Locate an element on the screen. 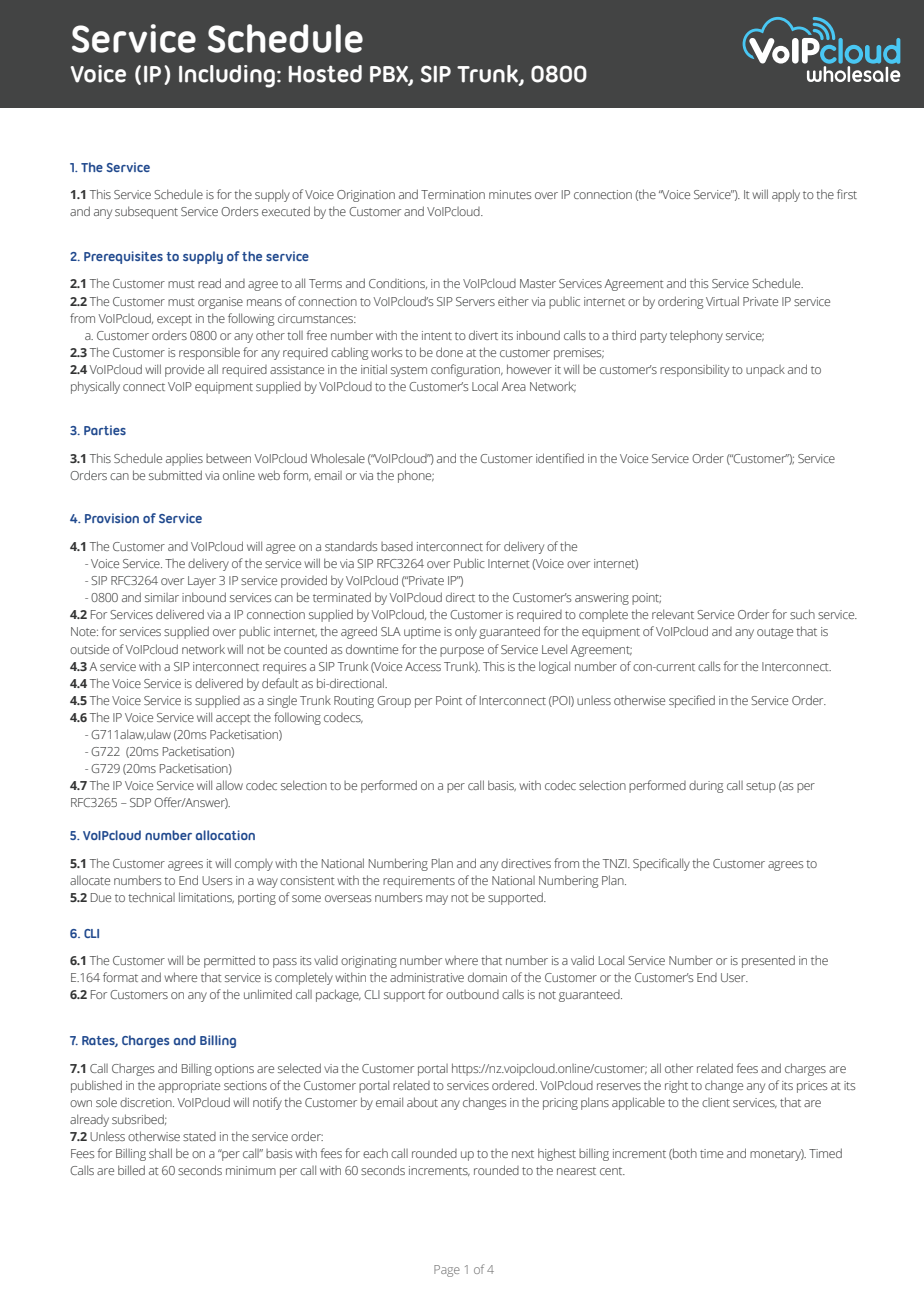  both is located at coordinates (684, 1154).
